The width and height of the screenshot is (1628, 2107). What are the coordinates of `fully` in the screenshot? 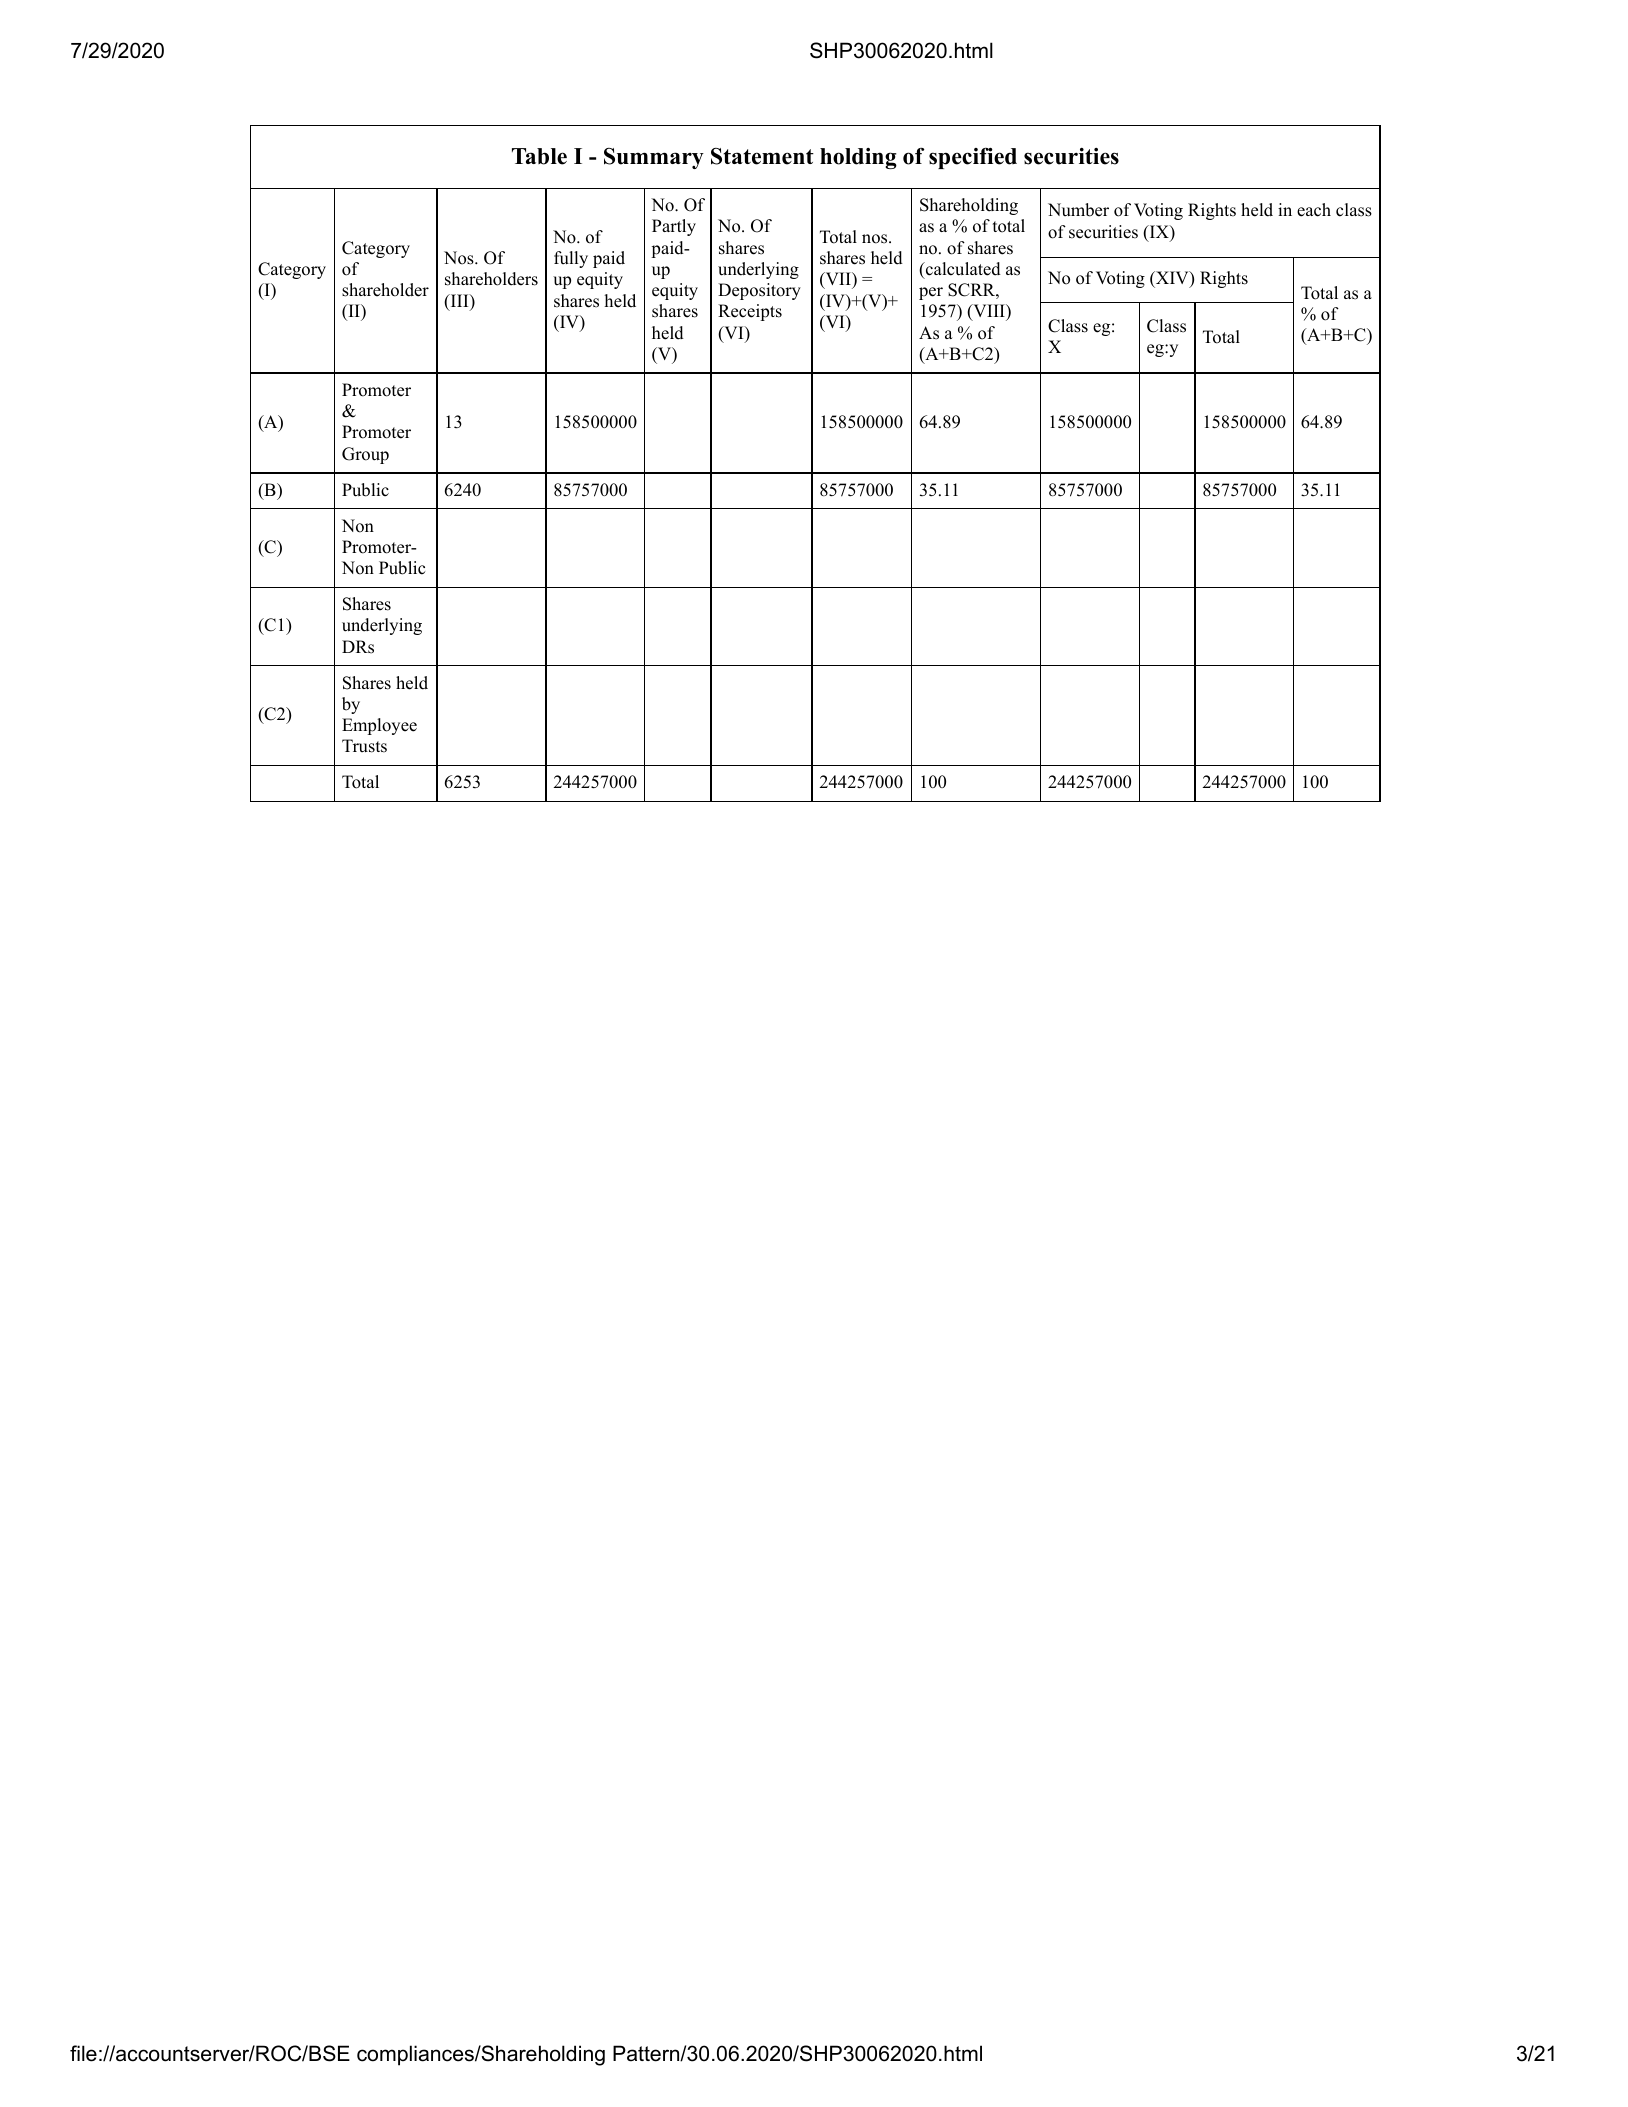 It's located at (571, 259).
